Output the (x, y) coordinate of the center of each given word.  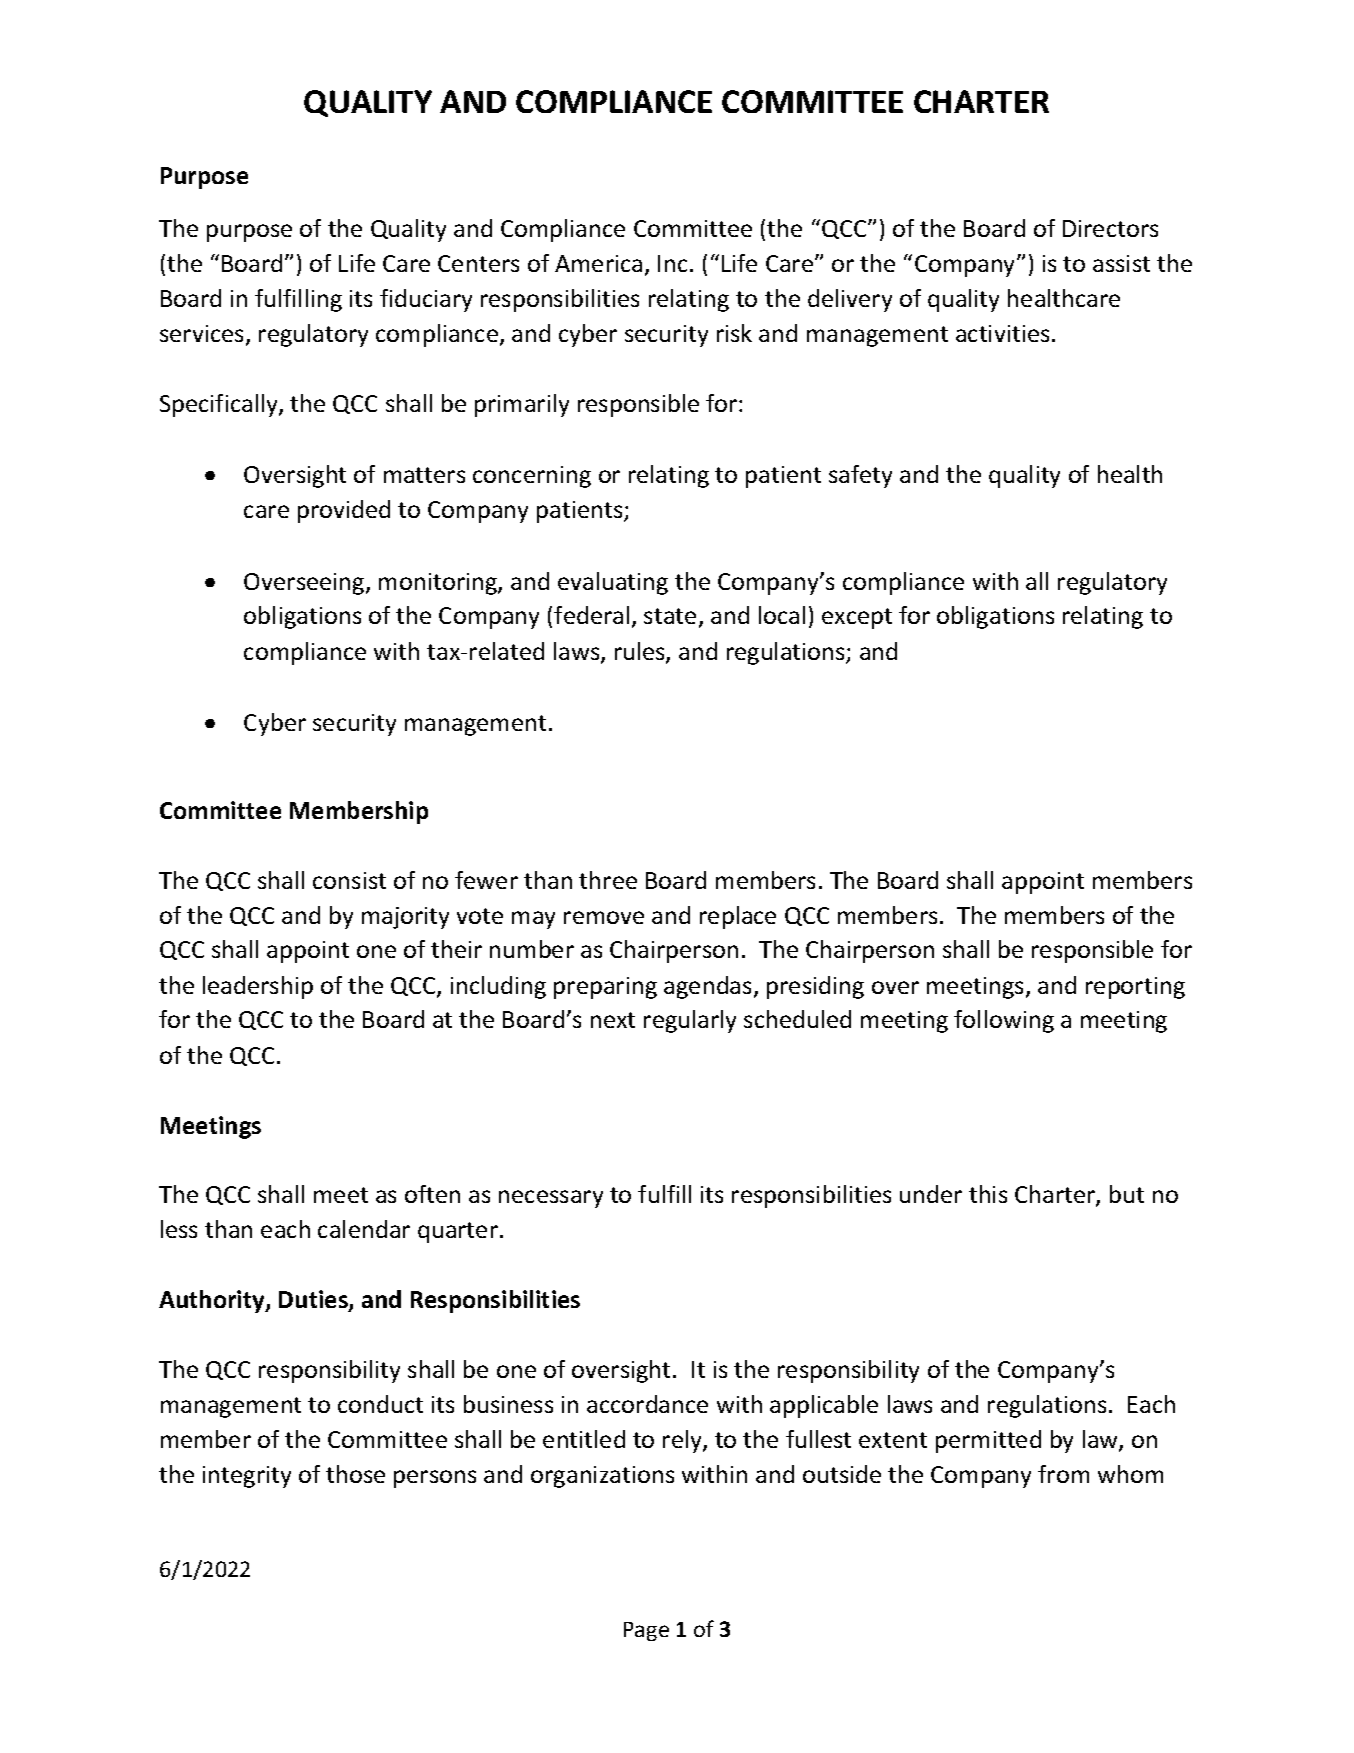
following (1004, 1021)
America (598, 263)
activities (1002, 333)
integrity (247, 1477)
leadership (258, 987)
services (203, 335)
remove (604, 917)
